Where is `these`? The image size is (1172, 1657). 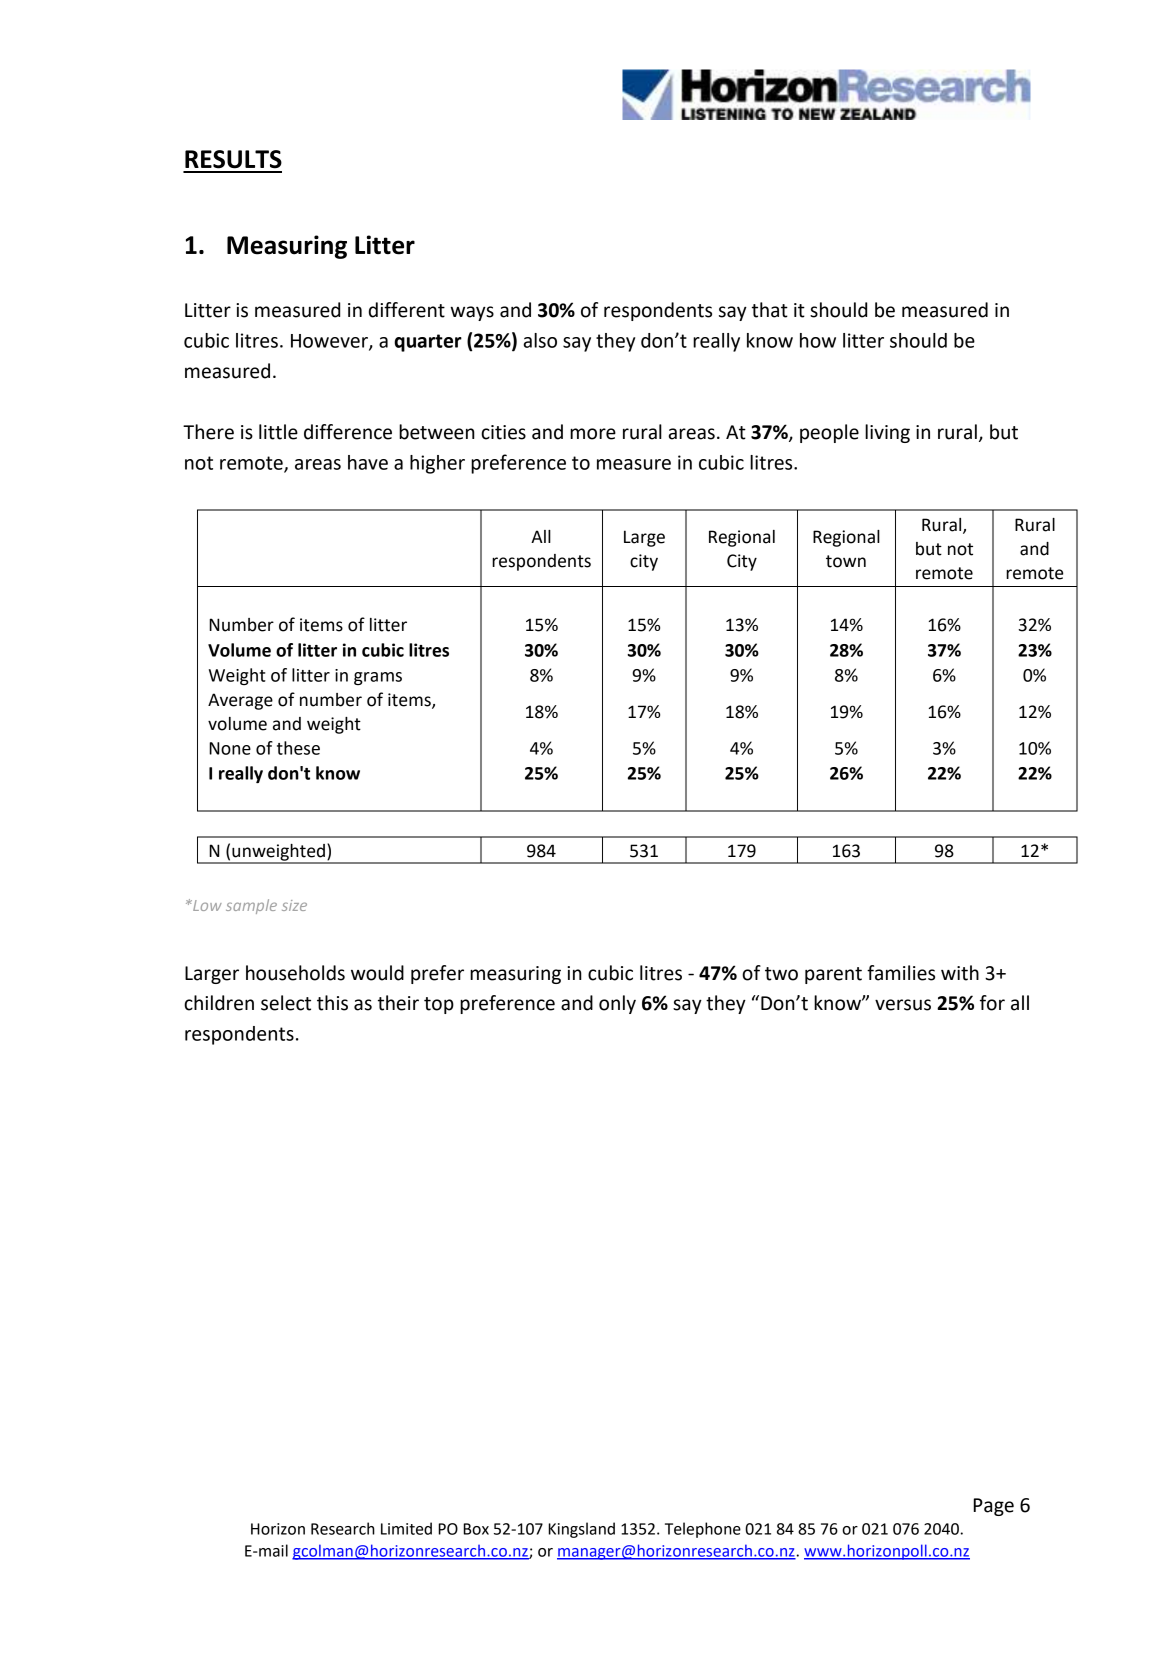
these is located at coordinates (298, 748).
